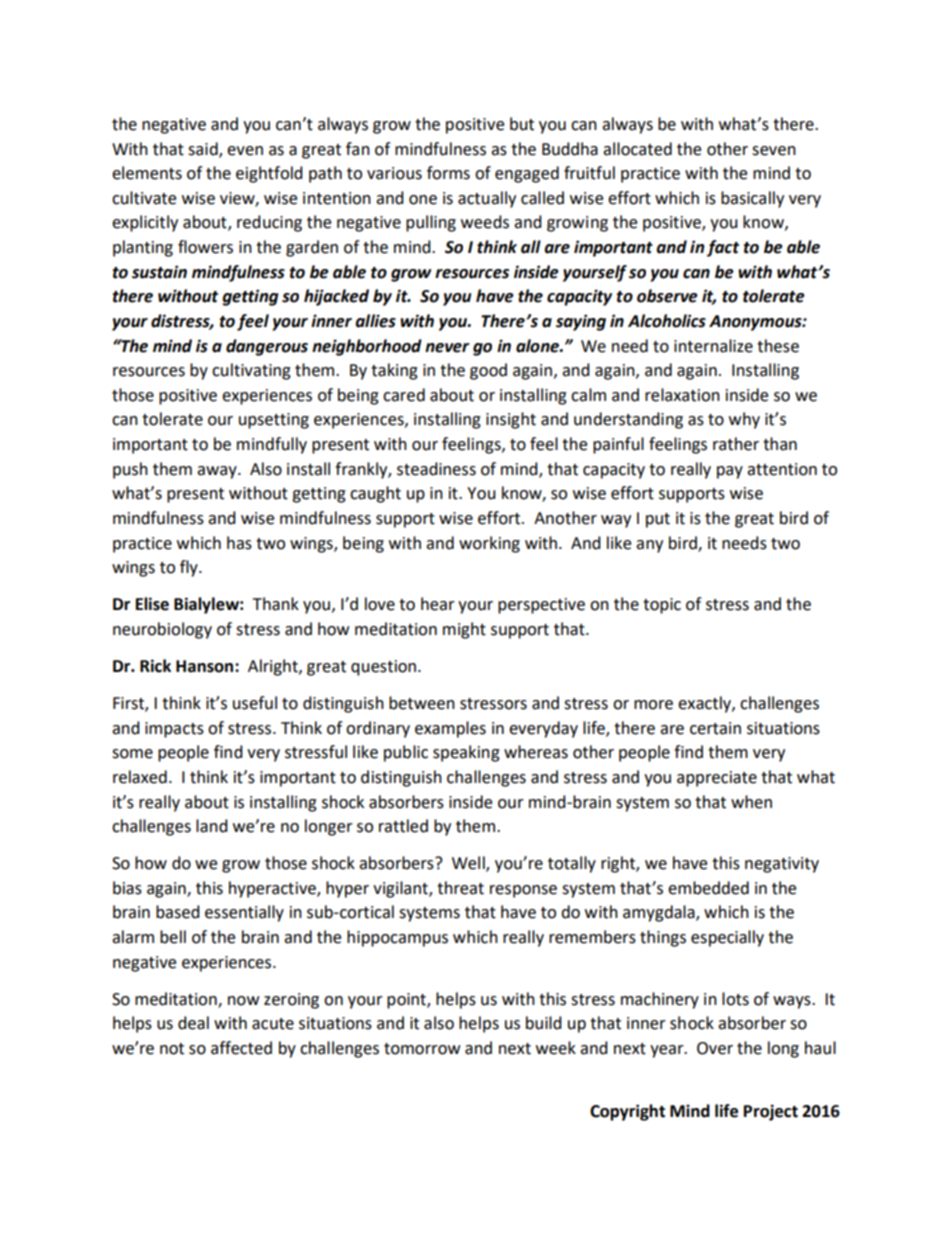 The image size is (952, 1233). I want to click on forms, so click(448, 173).
